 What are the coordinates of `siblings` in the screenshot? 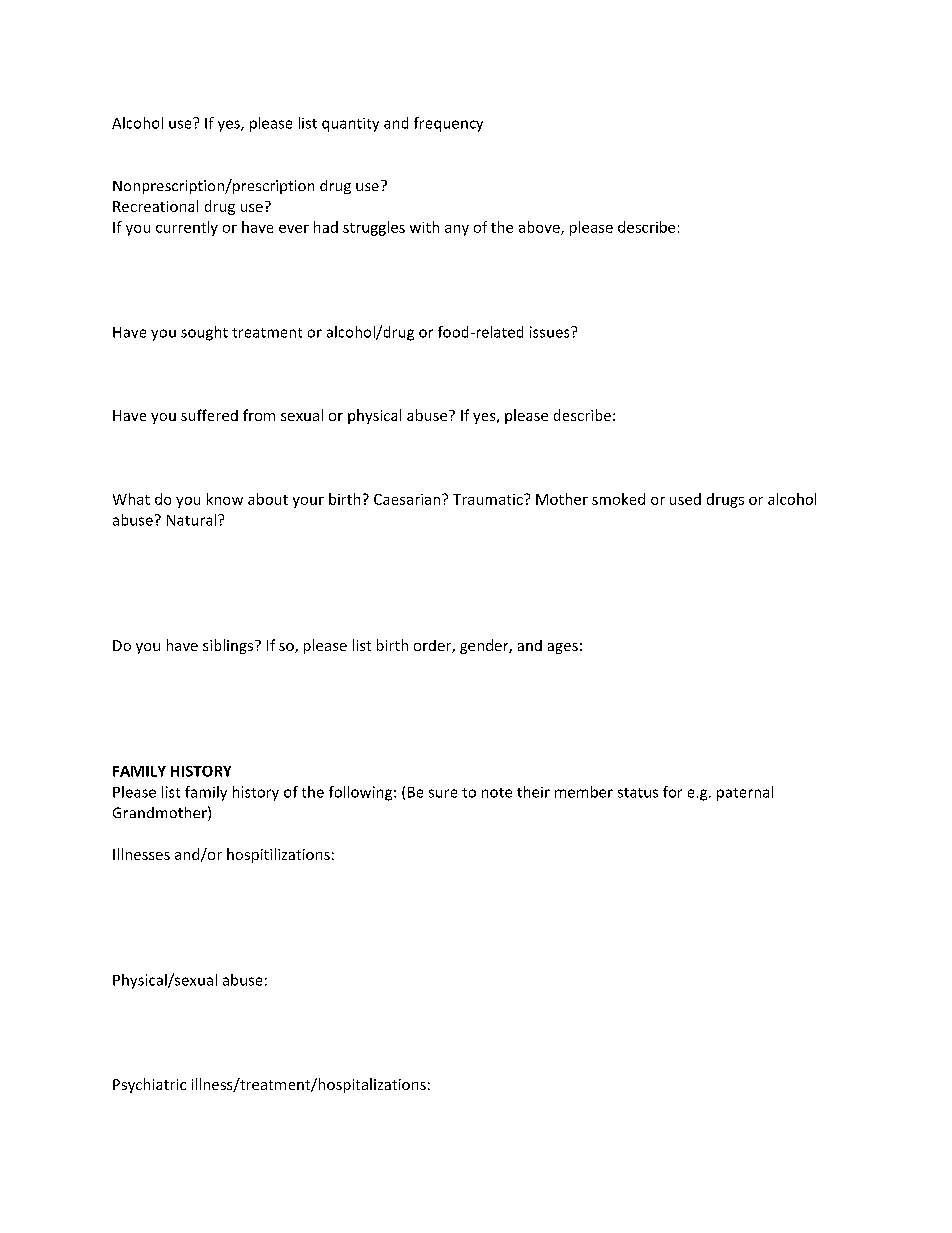 It's located at (228, 646).
